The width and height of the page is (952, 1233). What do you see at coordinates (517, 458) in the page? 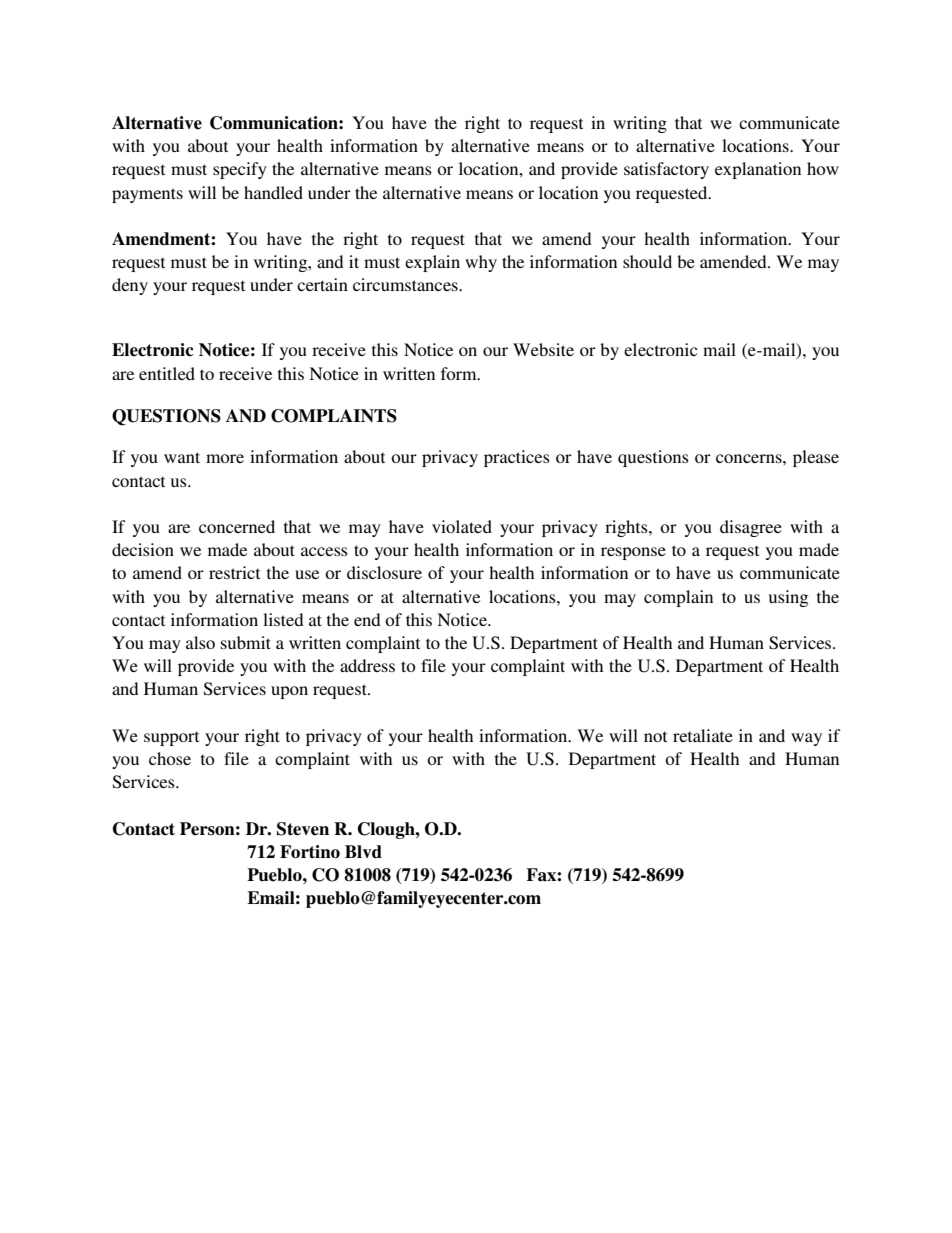
I see `practices` at bounding box center [517, 458].
